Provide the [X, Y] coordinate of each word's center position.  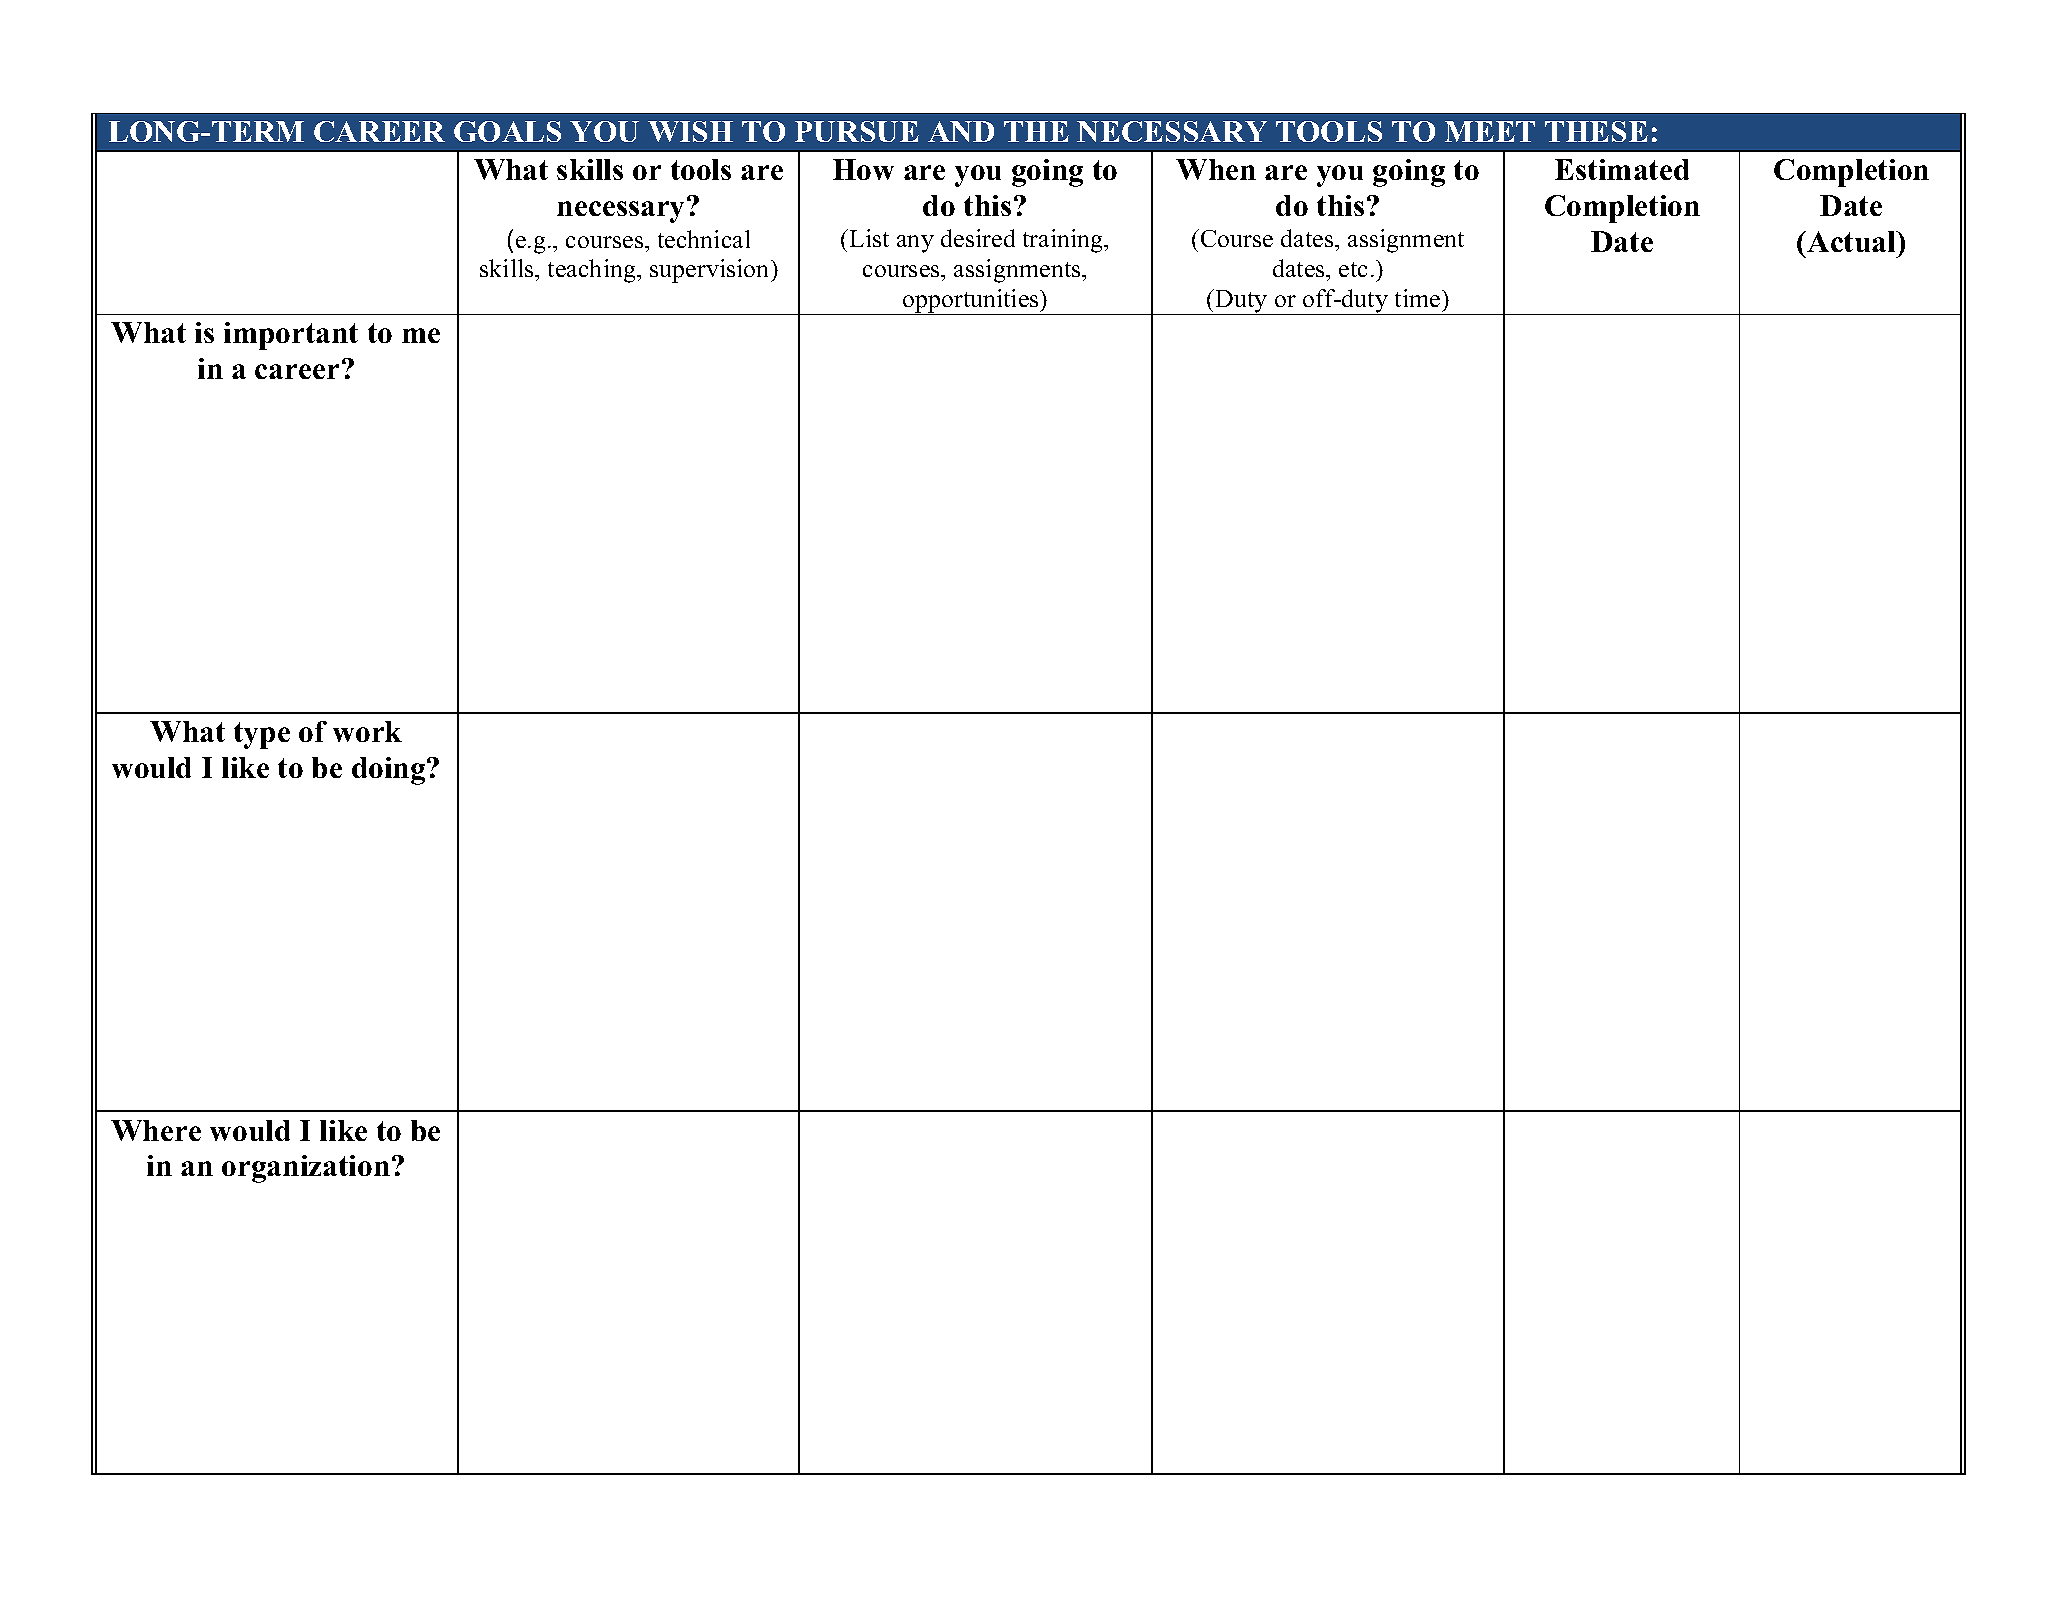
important [291, 336]
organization [306, 1169]
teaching [593, 271]
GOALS [507, 131]
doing [390, 771]
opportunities [971, 302]
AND [961, 131]
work [367, 731]
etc [1353, 269]
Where [156, 1130]
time [1419, 298]
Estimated [1622, 169]
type [262, 735]
